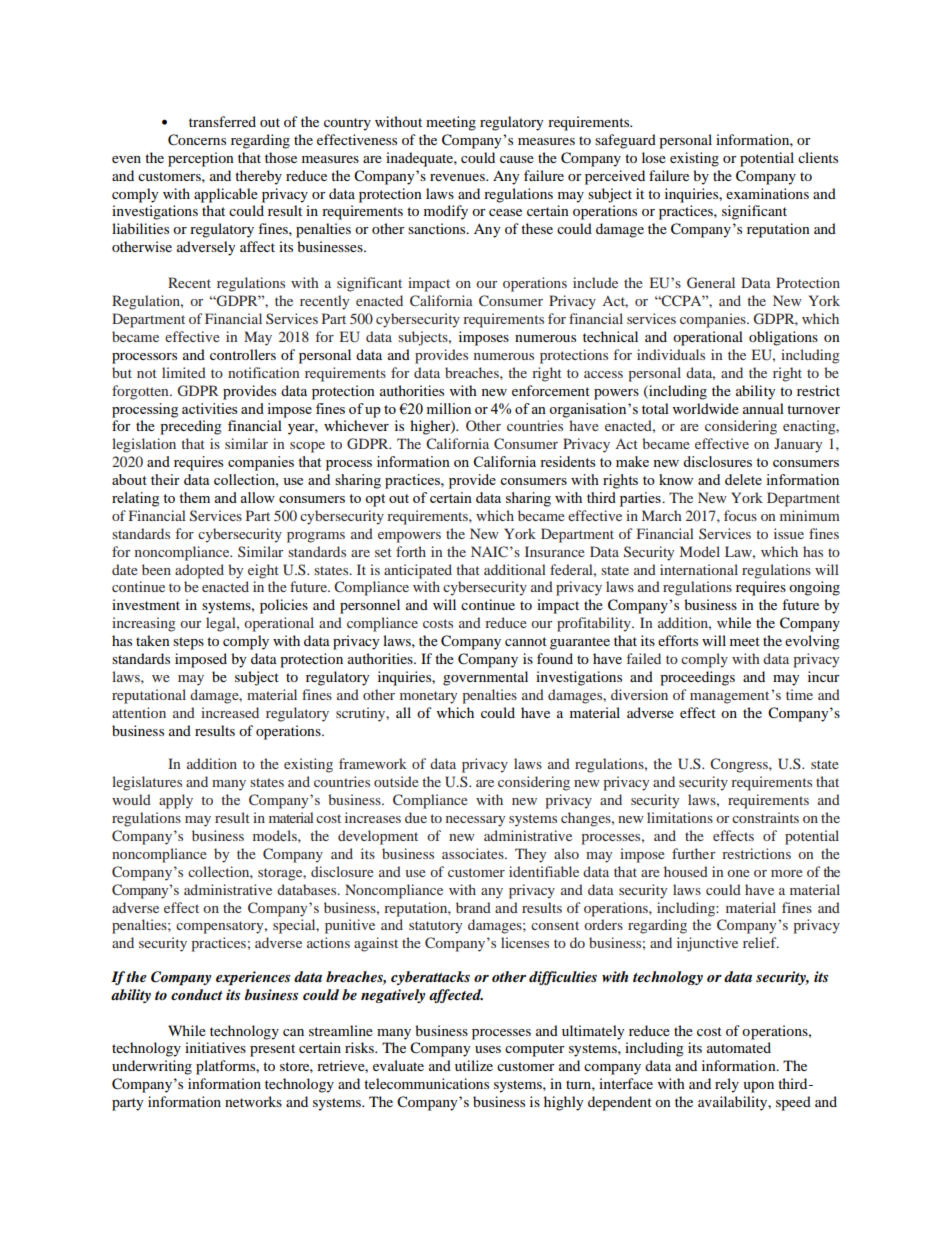 The width and height of the screenshot is (952, 1233). I want to click on limited, so click(184, 372).
